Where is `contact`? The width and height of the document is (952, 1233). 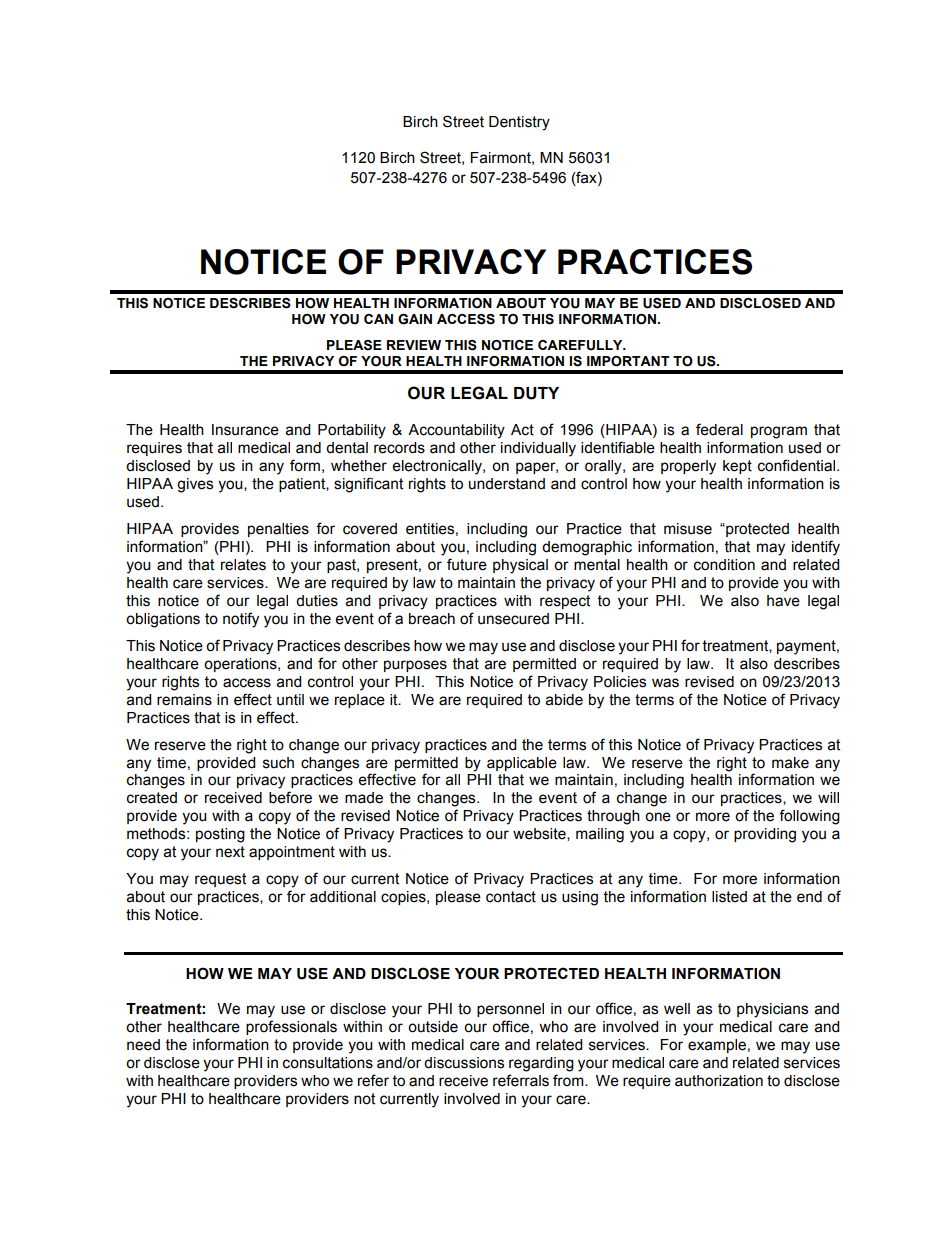 contact is located at coordinates (511, 897).
